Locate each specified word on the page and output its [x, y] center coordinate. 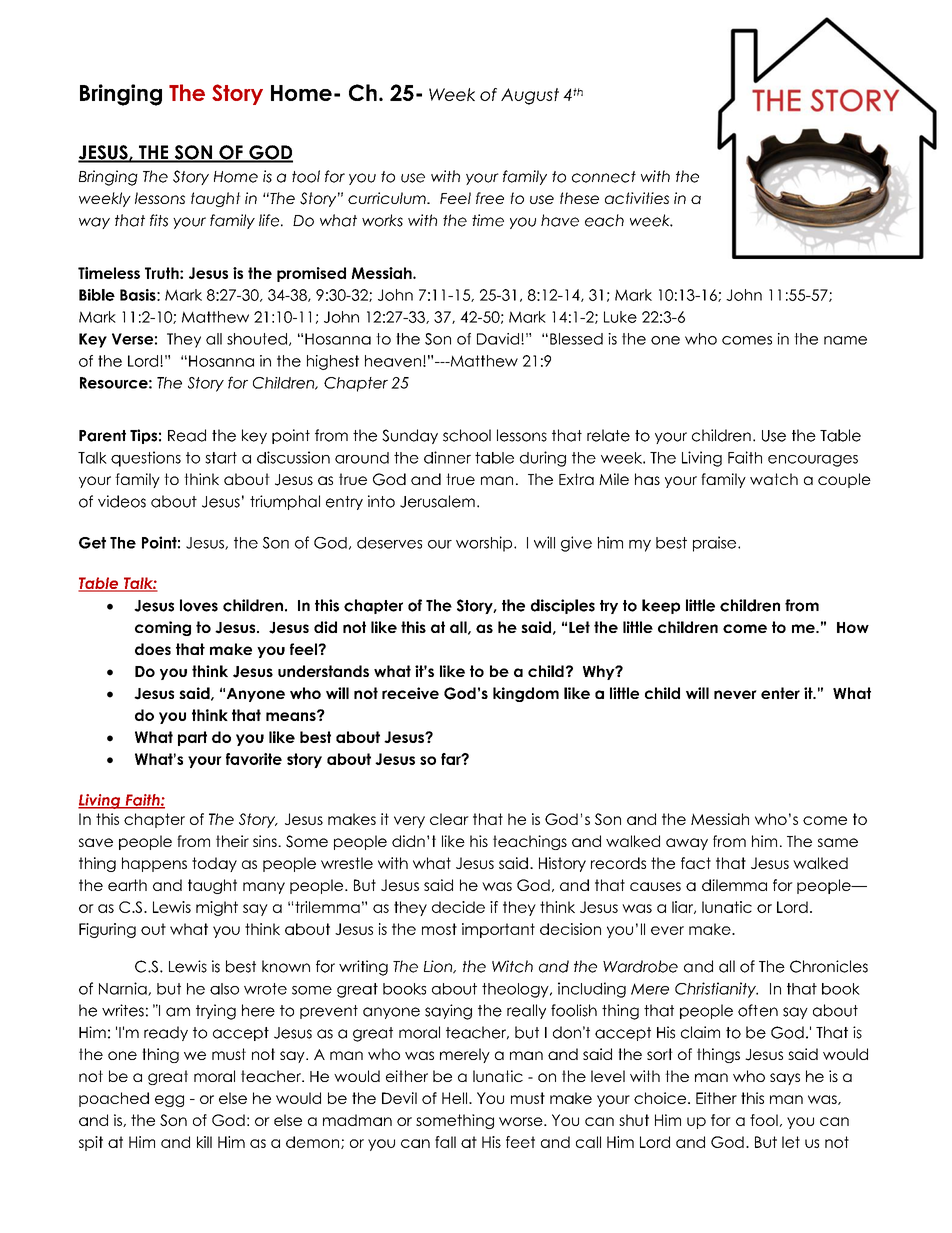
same [838, 842]
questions [146, 459]
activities [637, 198]
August [530, 96]
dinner [447, 457]
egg [169, 1101]
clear [449, 819]
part [192, 738]
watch [774, 479]
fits [159, 220]
